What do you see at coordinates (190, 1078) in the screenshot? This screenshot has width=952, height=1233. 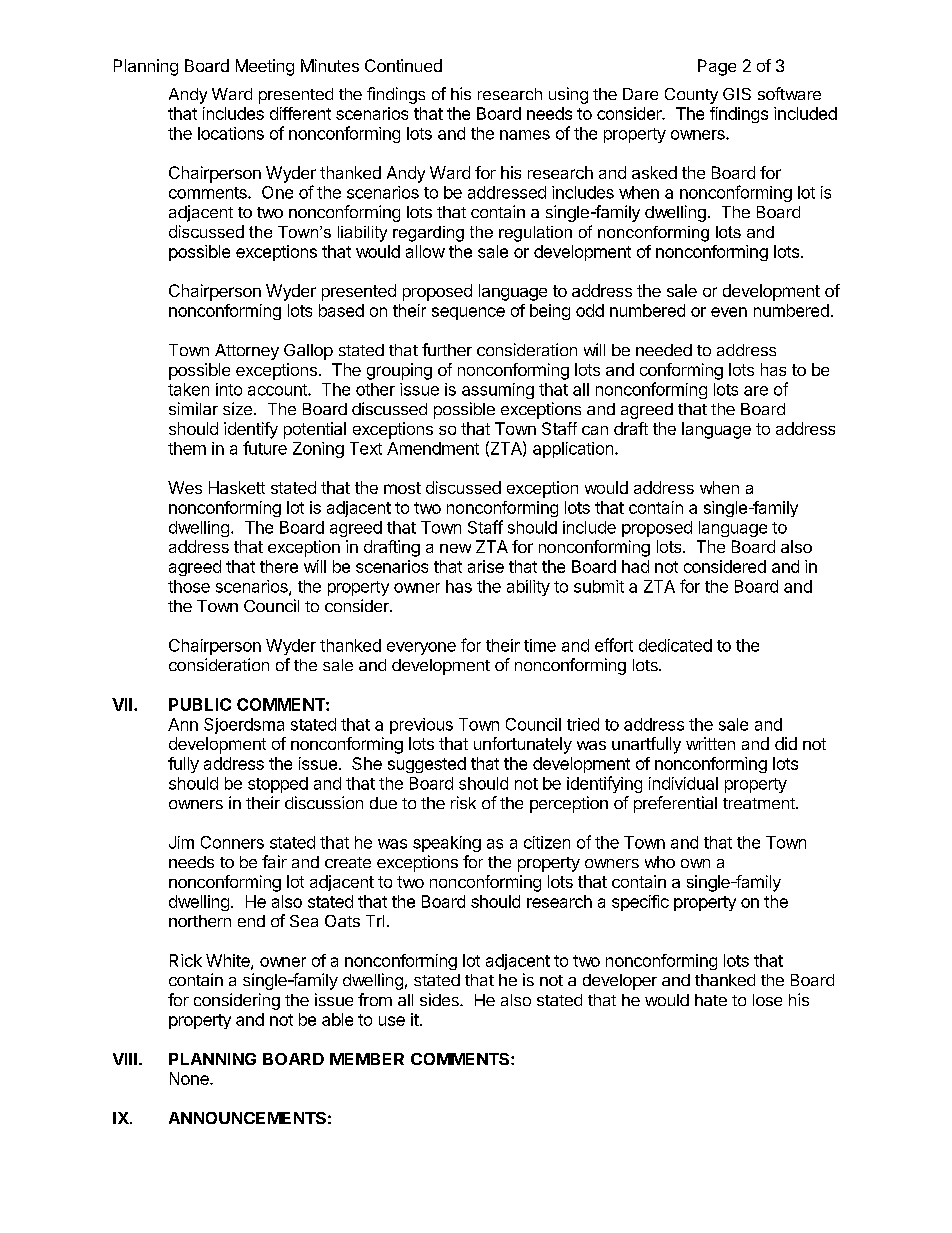 I see `None` at bounding box center [190, 1078].
